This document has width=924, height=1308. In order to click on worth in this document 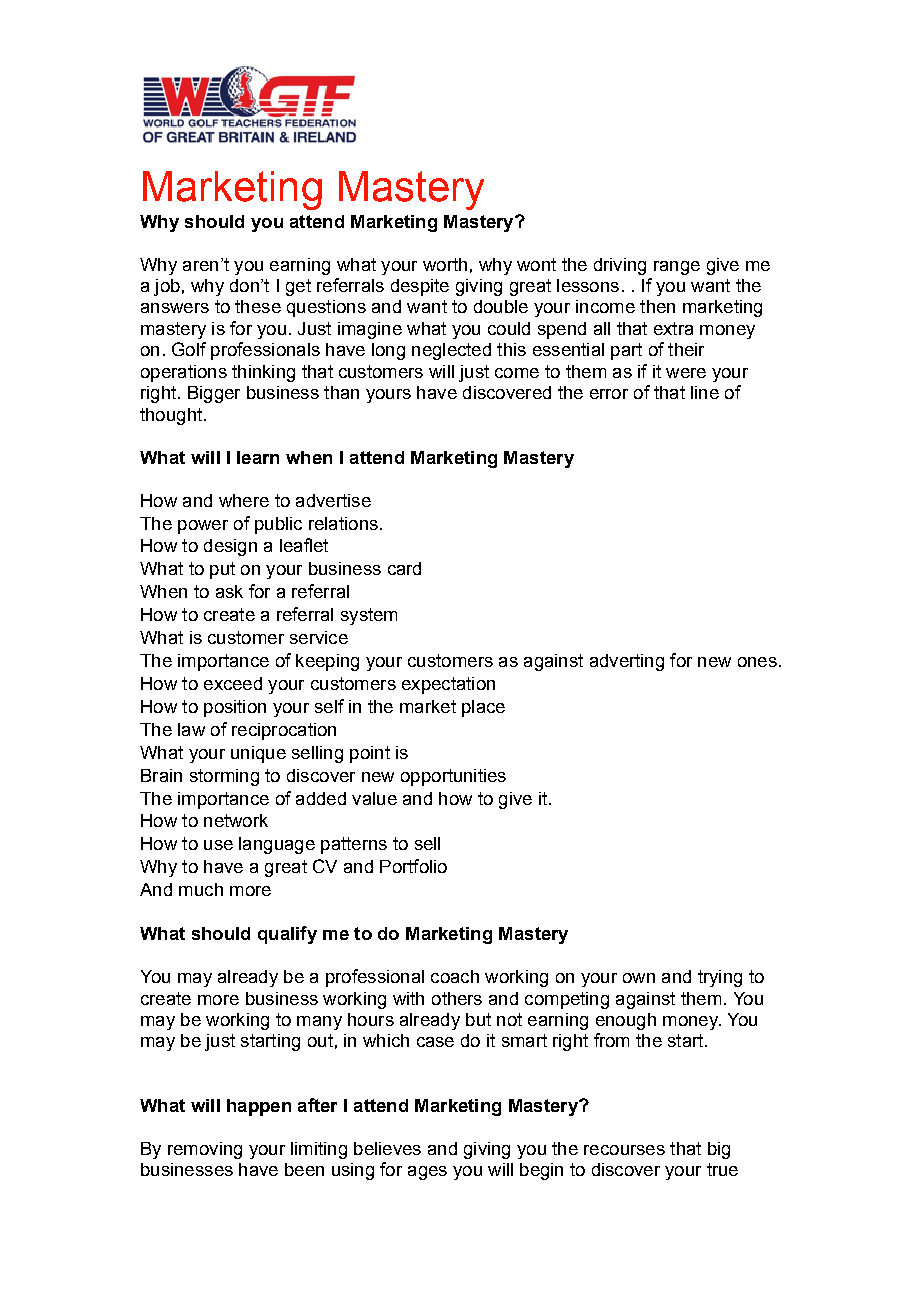, I will do `click(445, 264)`.
